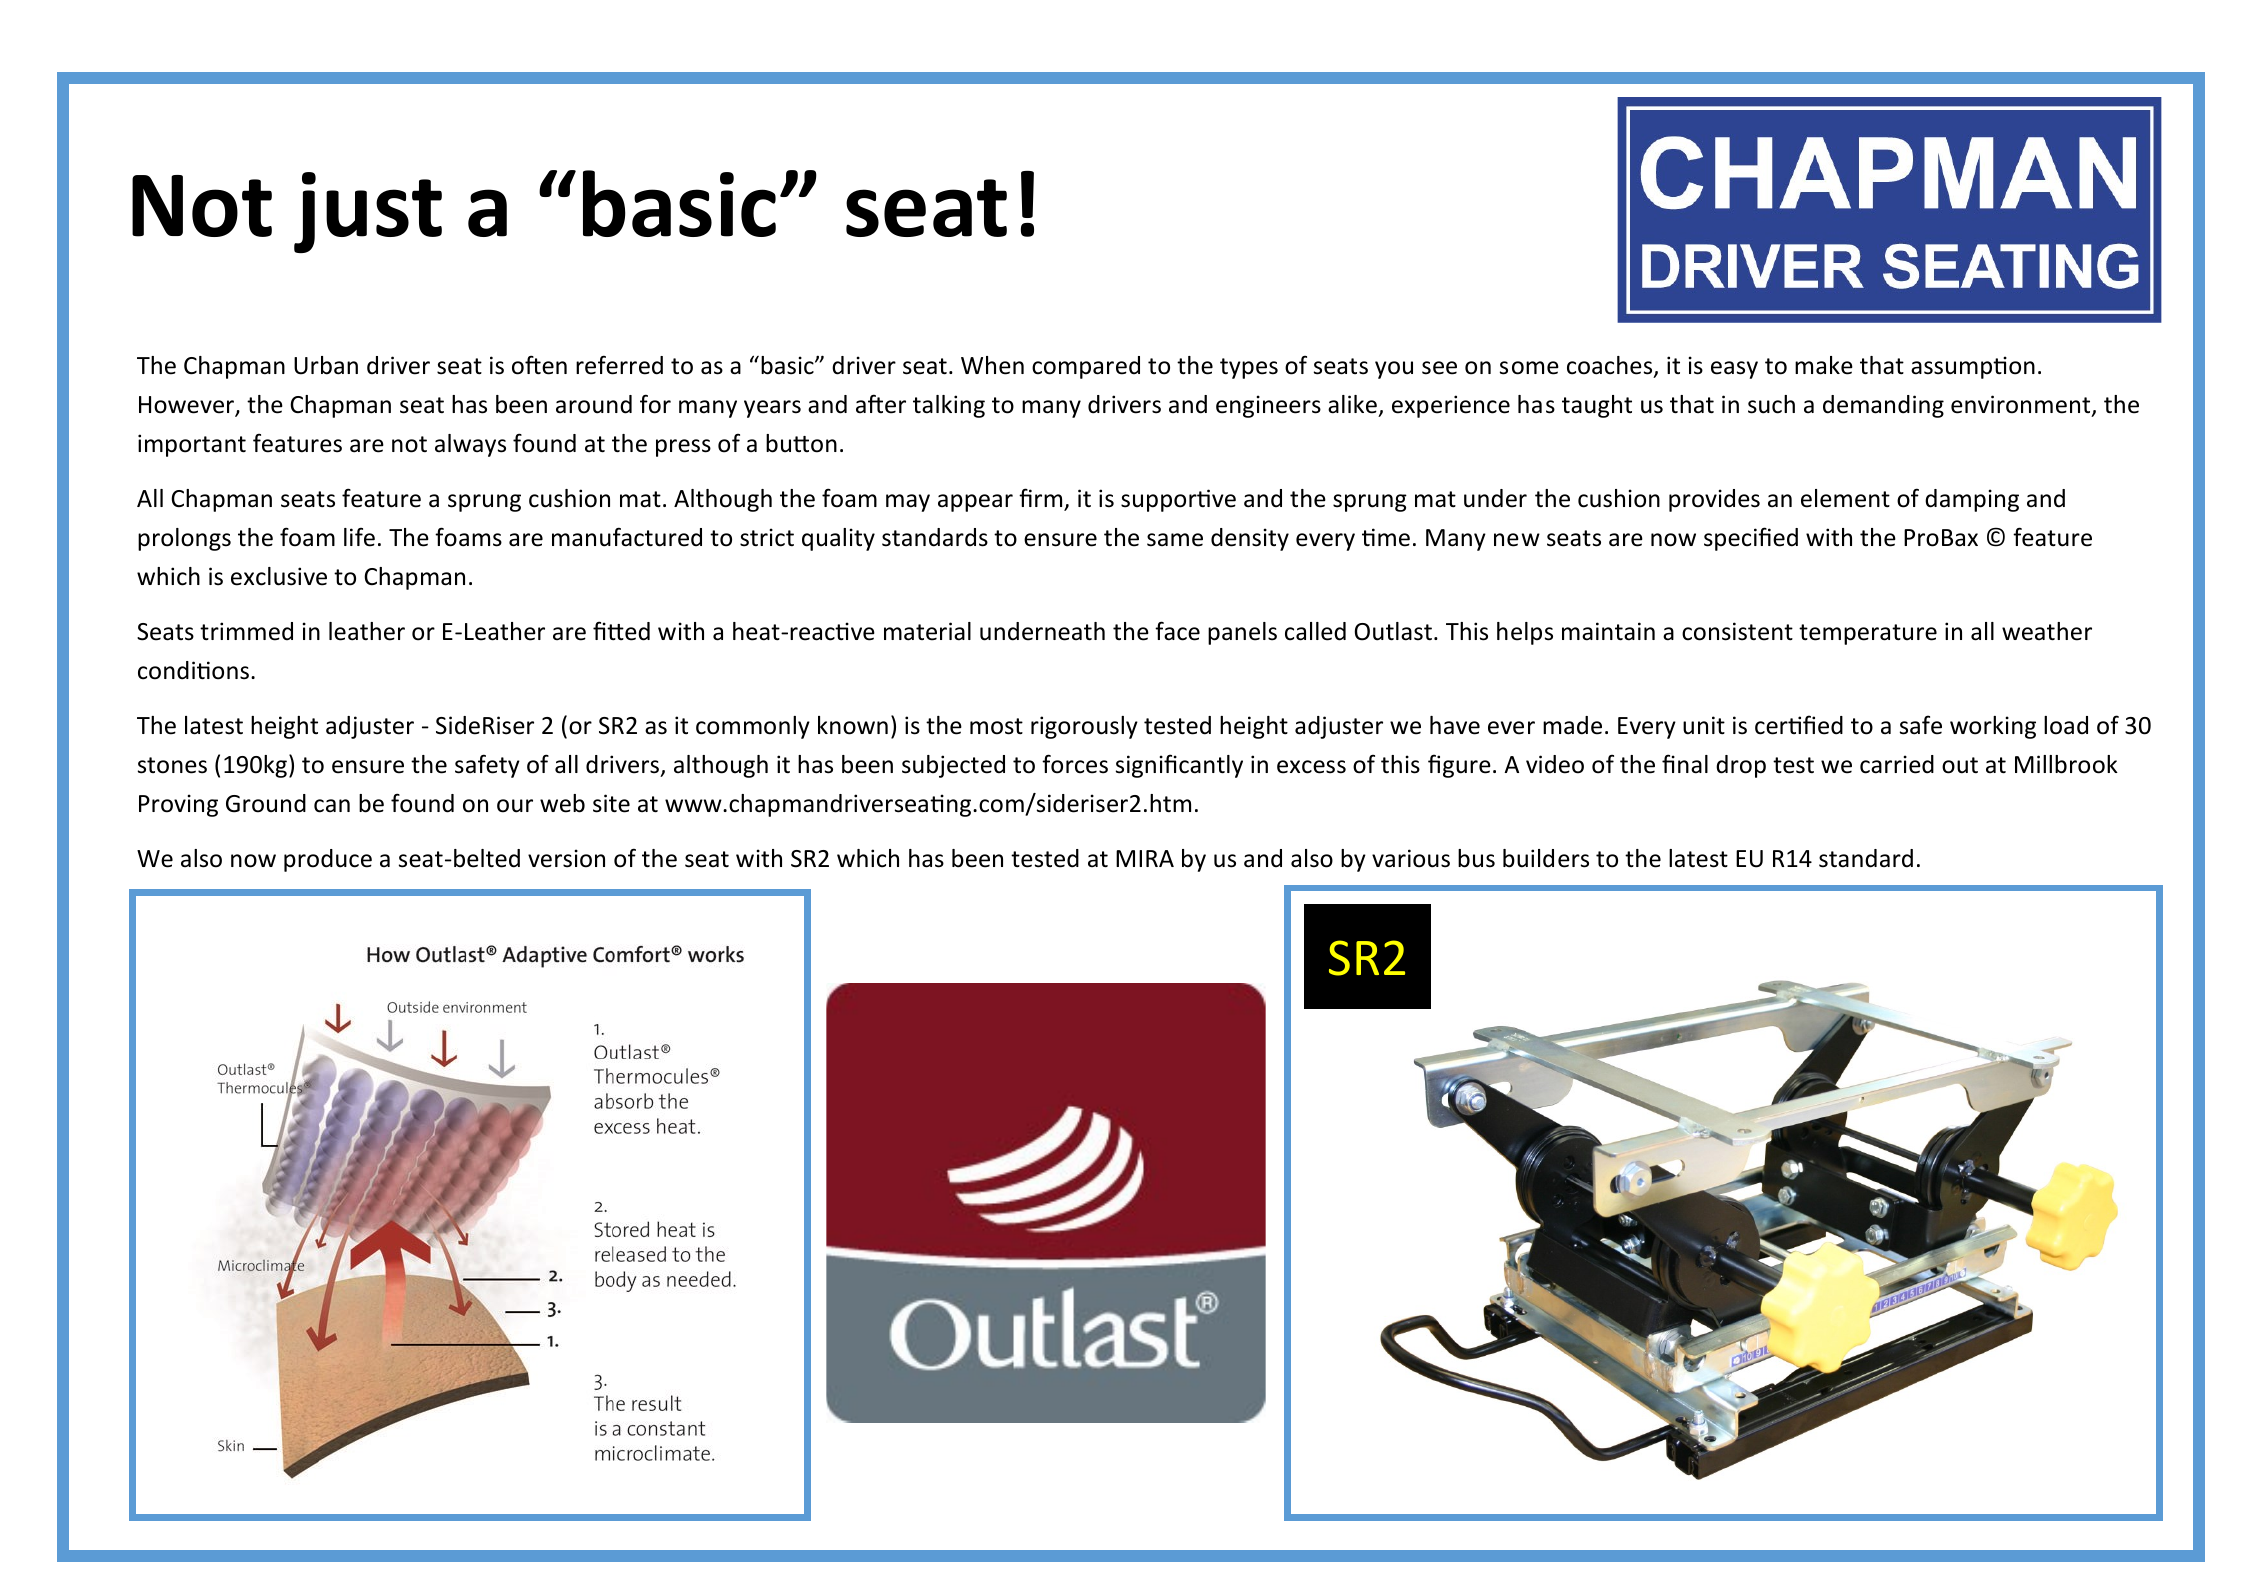 This image has width=2255, height=1595. I want to click on certified, so click(1799, 725).
